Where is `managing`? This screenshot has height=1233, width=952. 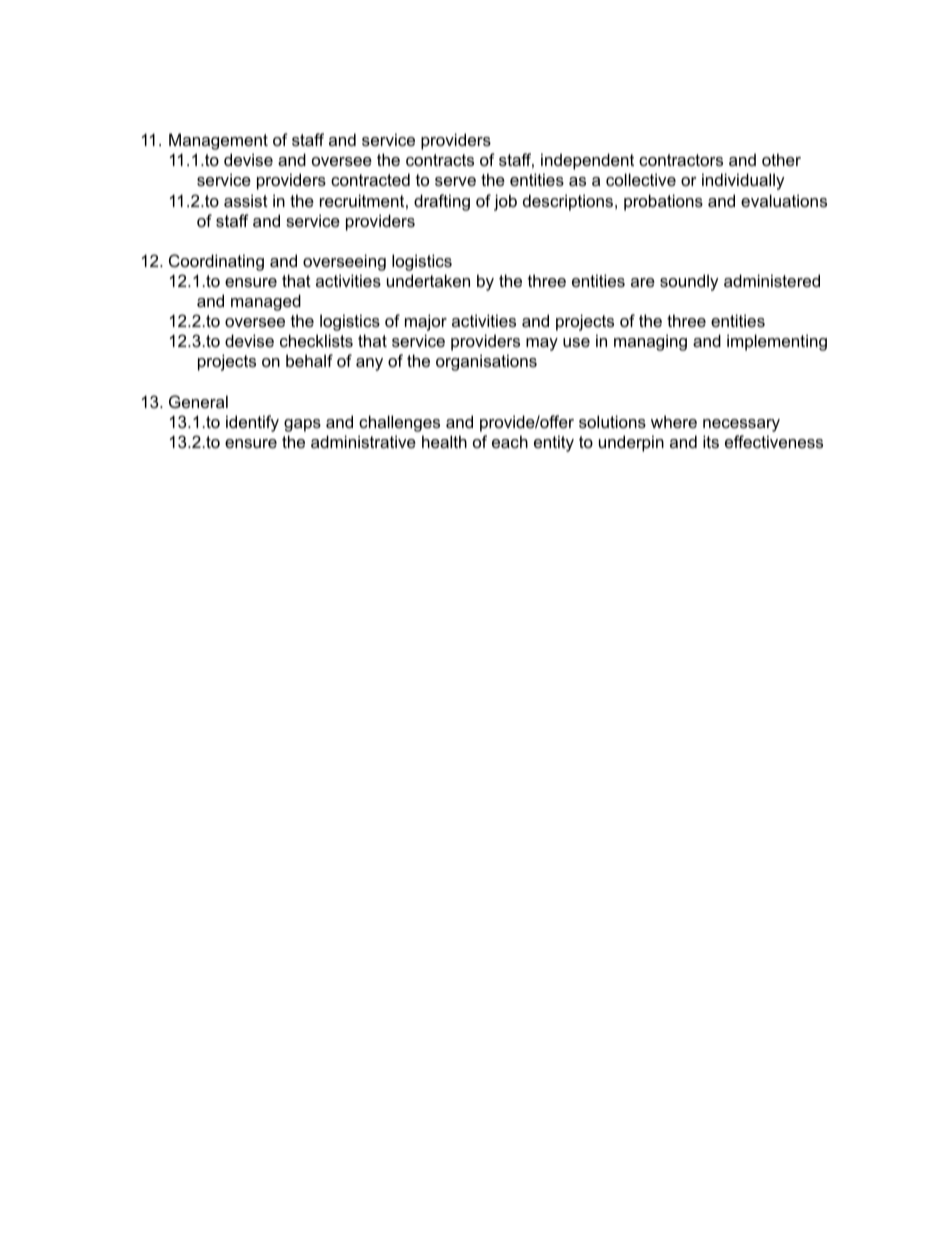 managing is located at coordinates (650, 342).
